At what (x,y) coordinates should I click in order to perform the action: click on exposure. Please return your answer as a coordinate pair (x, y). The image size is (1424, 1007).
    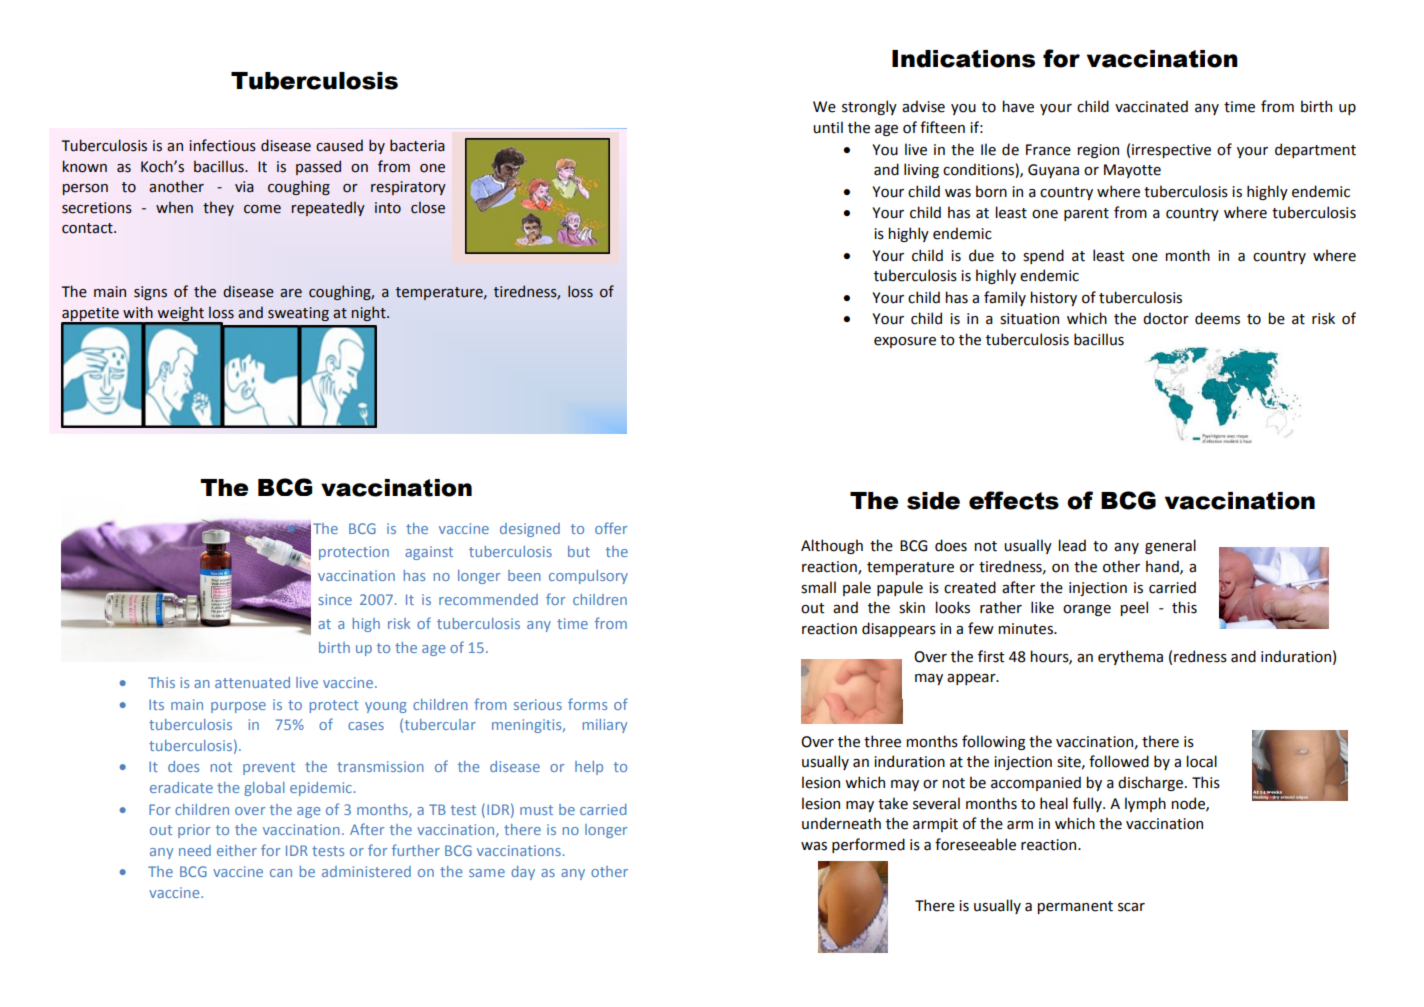
    Looking at the image, I should click on (905, 342).
